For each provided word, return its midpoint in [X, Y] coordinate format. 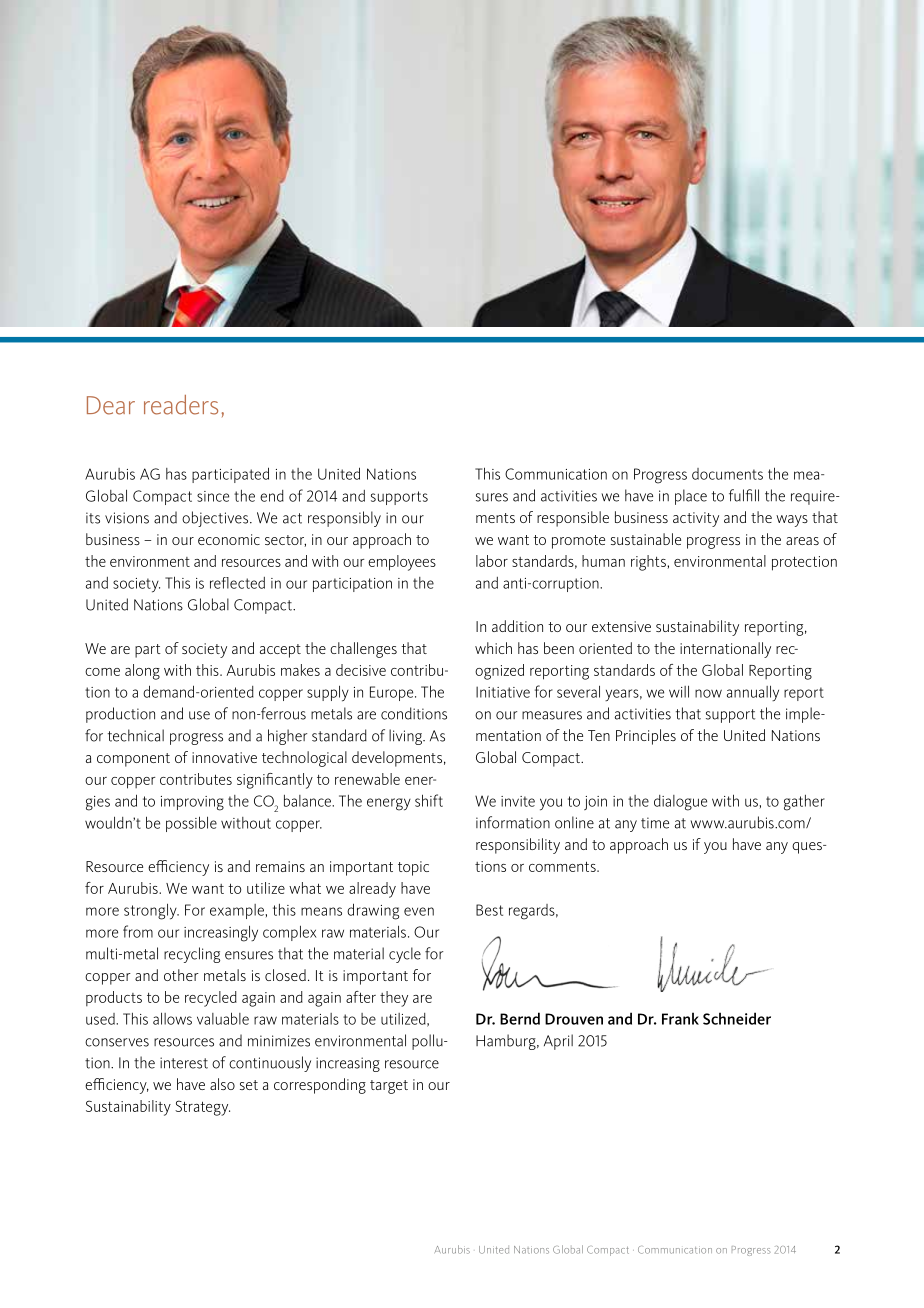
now [708, 693]
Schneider [737, 1018]
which [493, 648]
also [222, 1084]
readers [181, 405]
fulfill [744, 495]
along [142, 672]
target [389, 1087]
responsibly [344, 519]
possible [191, 824]
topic [413, 868]
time [655, 823]
